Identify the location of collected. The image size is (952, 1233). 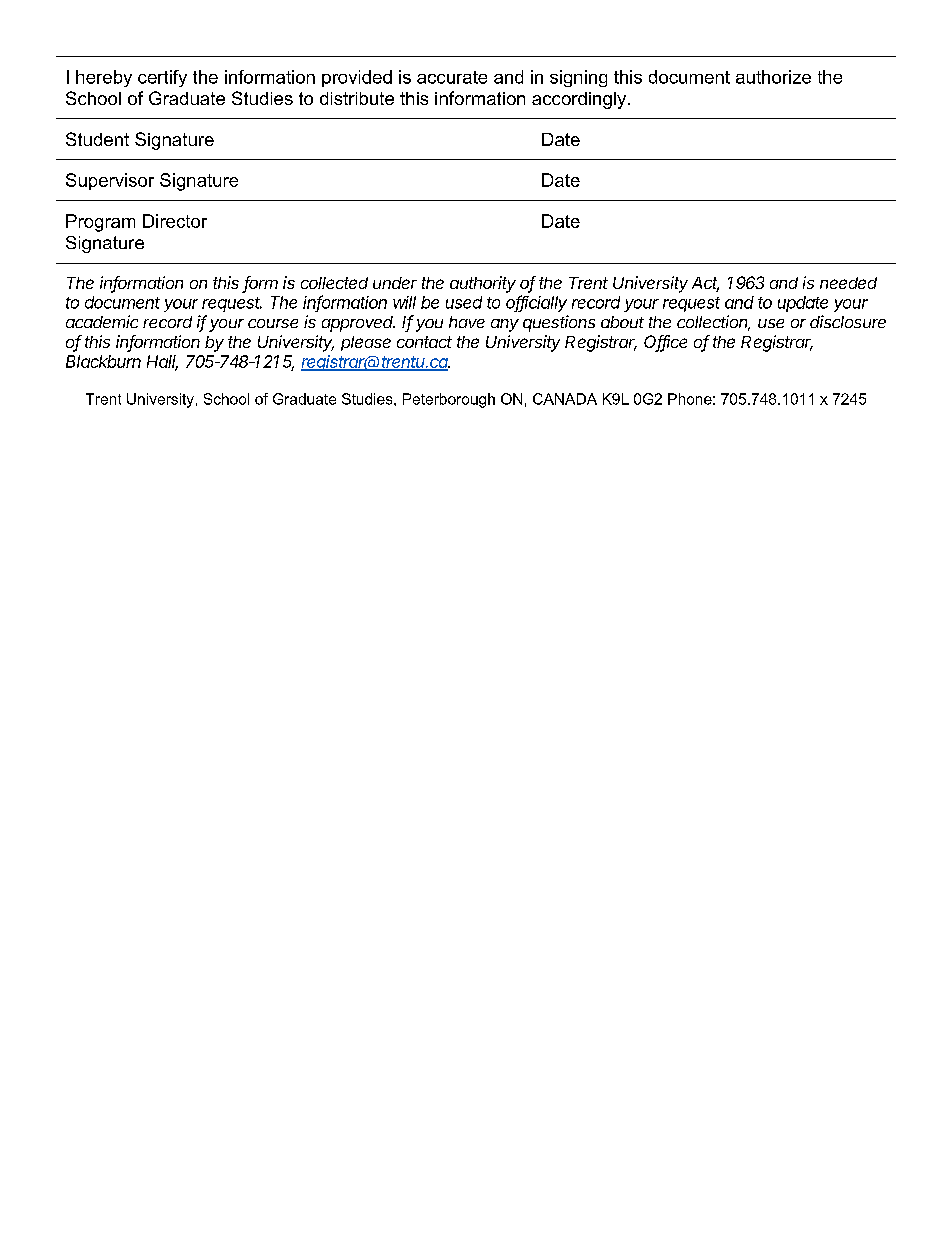
(334, 283).
